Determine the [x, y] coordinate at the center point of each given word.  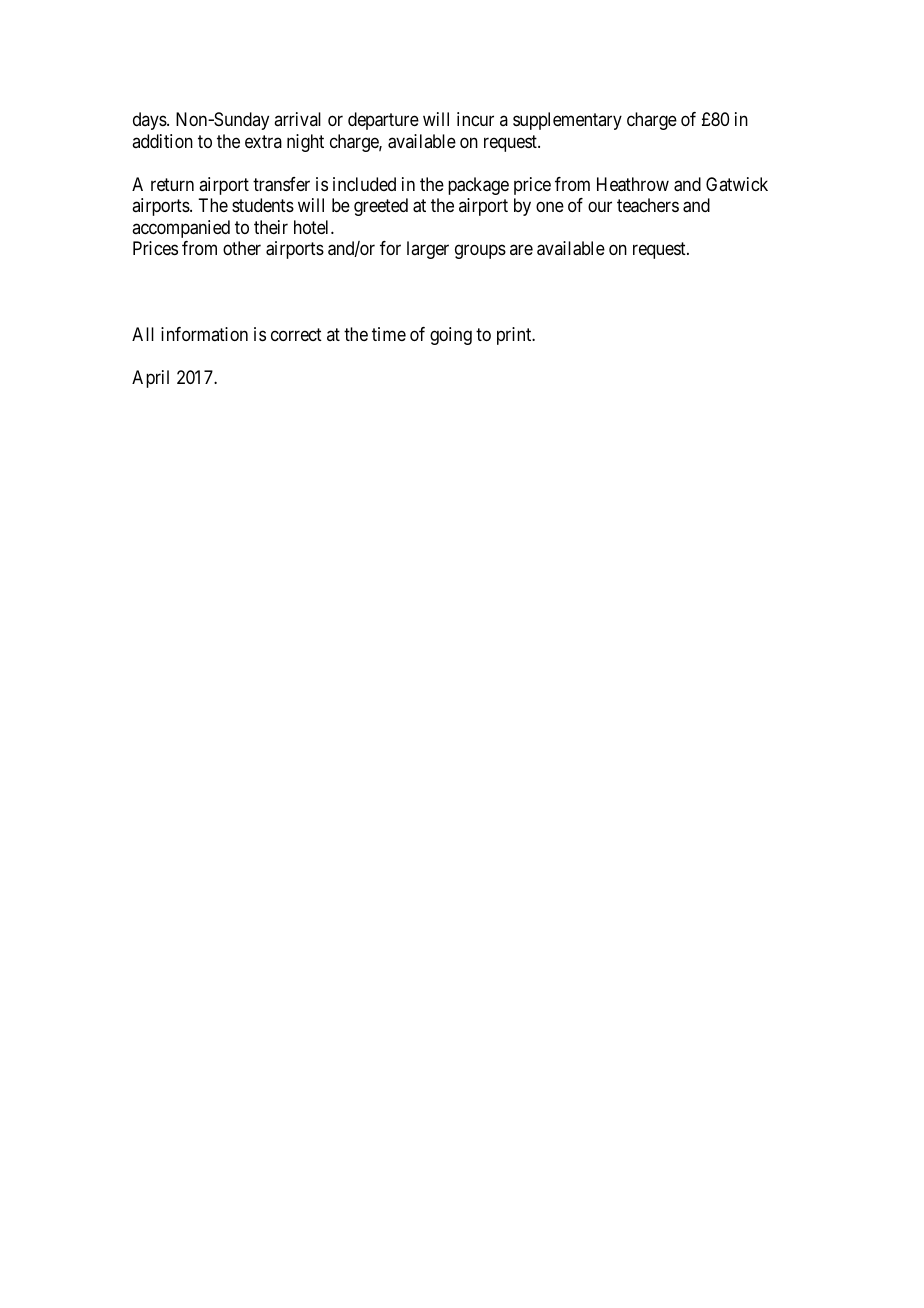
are [521, 249]
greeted [381, 207]
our [600, 207]
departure [383, 121]
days [150, 121]
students [263, 205]
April [150, 379]
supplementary [567, 121]
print [515, 336]
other [242, 248]
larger [428, 250]
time [389, 334]
